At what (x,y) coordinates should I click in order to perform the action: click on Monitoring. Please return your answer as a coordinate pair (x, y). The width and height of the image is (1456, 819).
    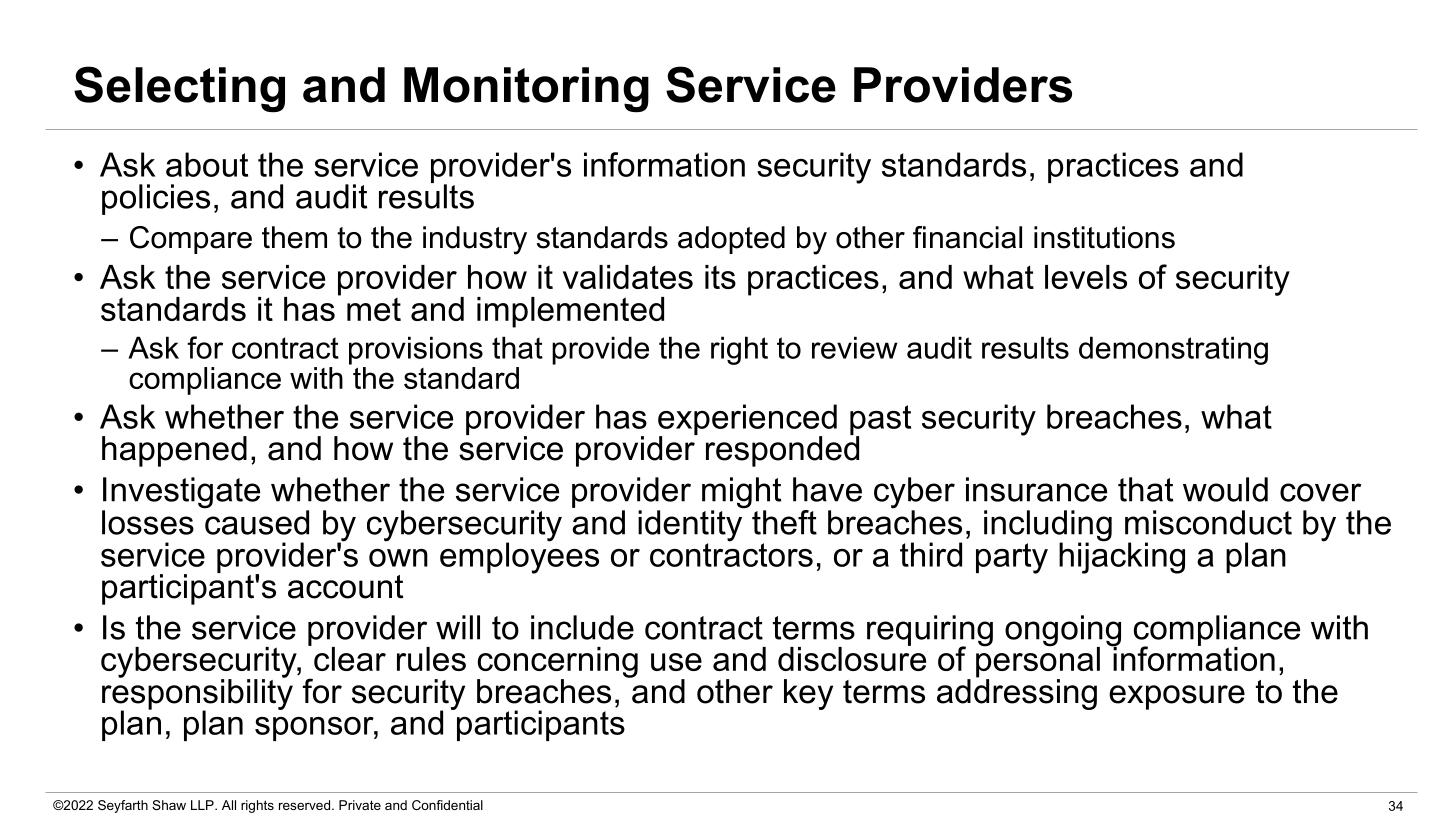
    Looking at the image, I should click on (526, 90).
